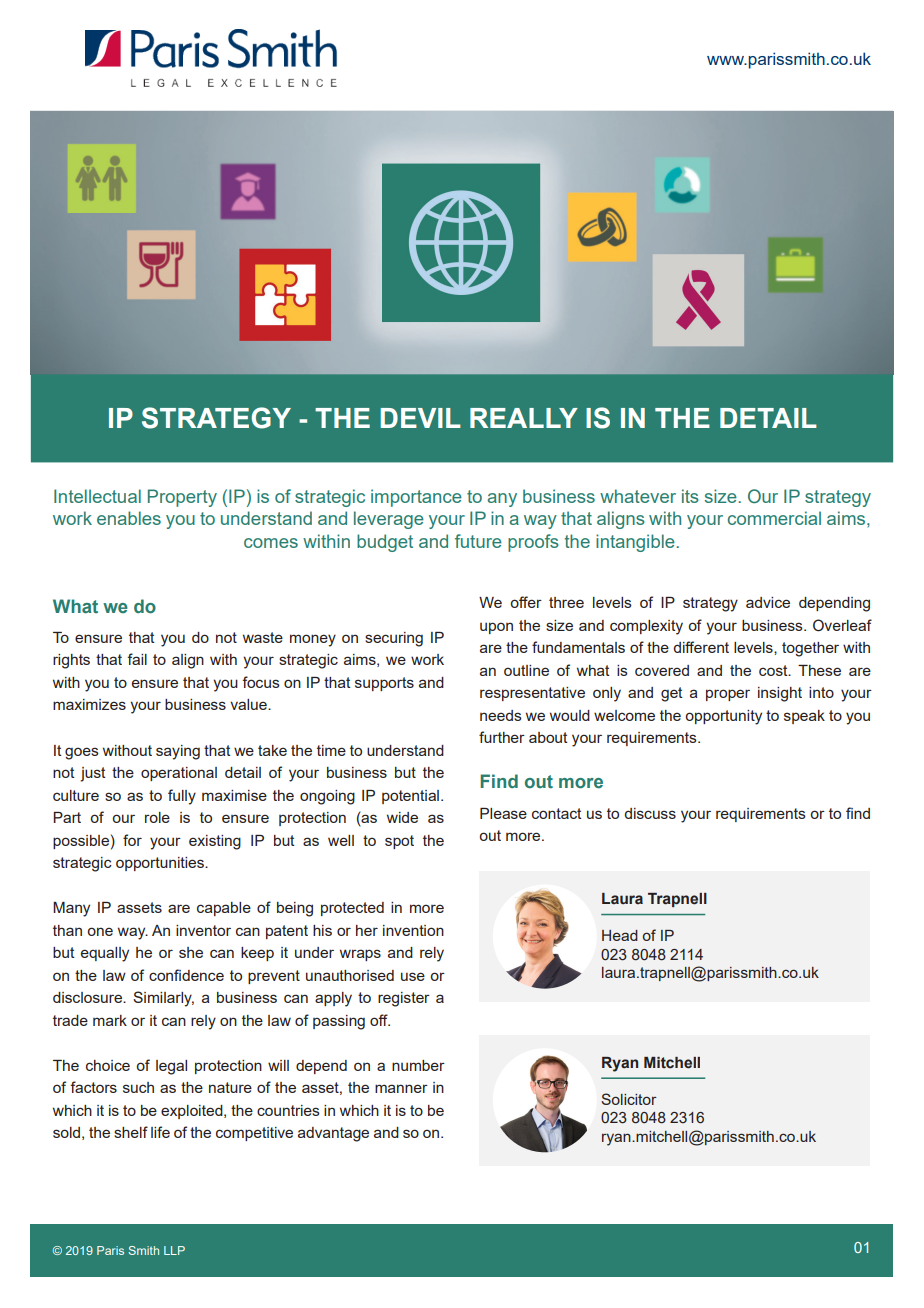 This screenshot has height=1308, width=924. I want to click on LLP, so click(174, 1250).
